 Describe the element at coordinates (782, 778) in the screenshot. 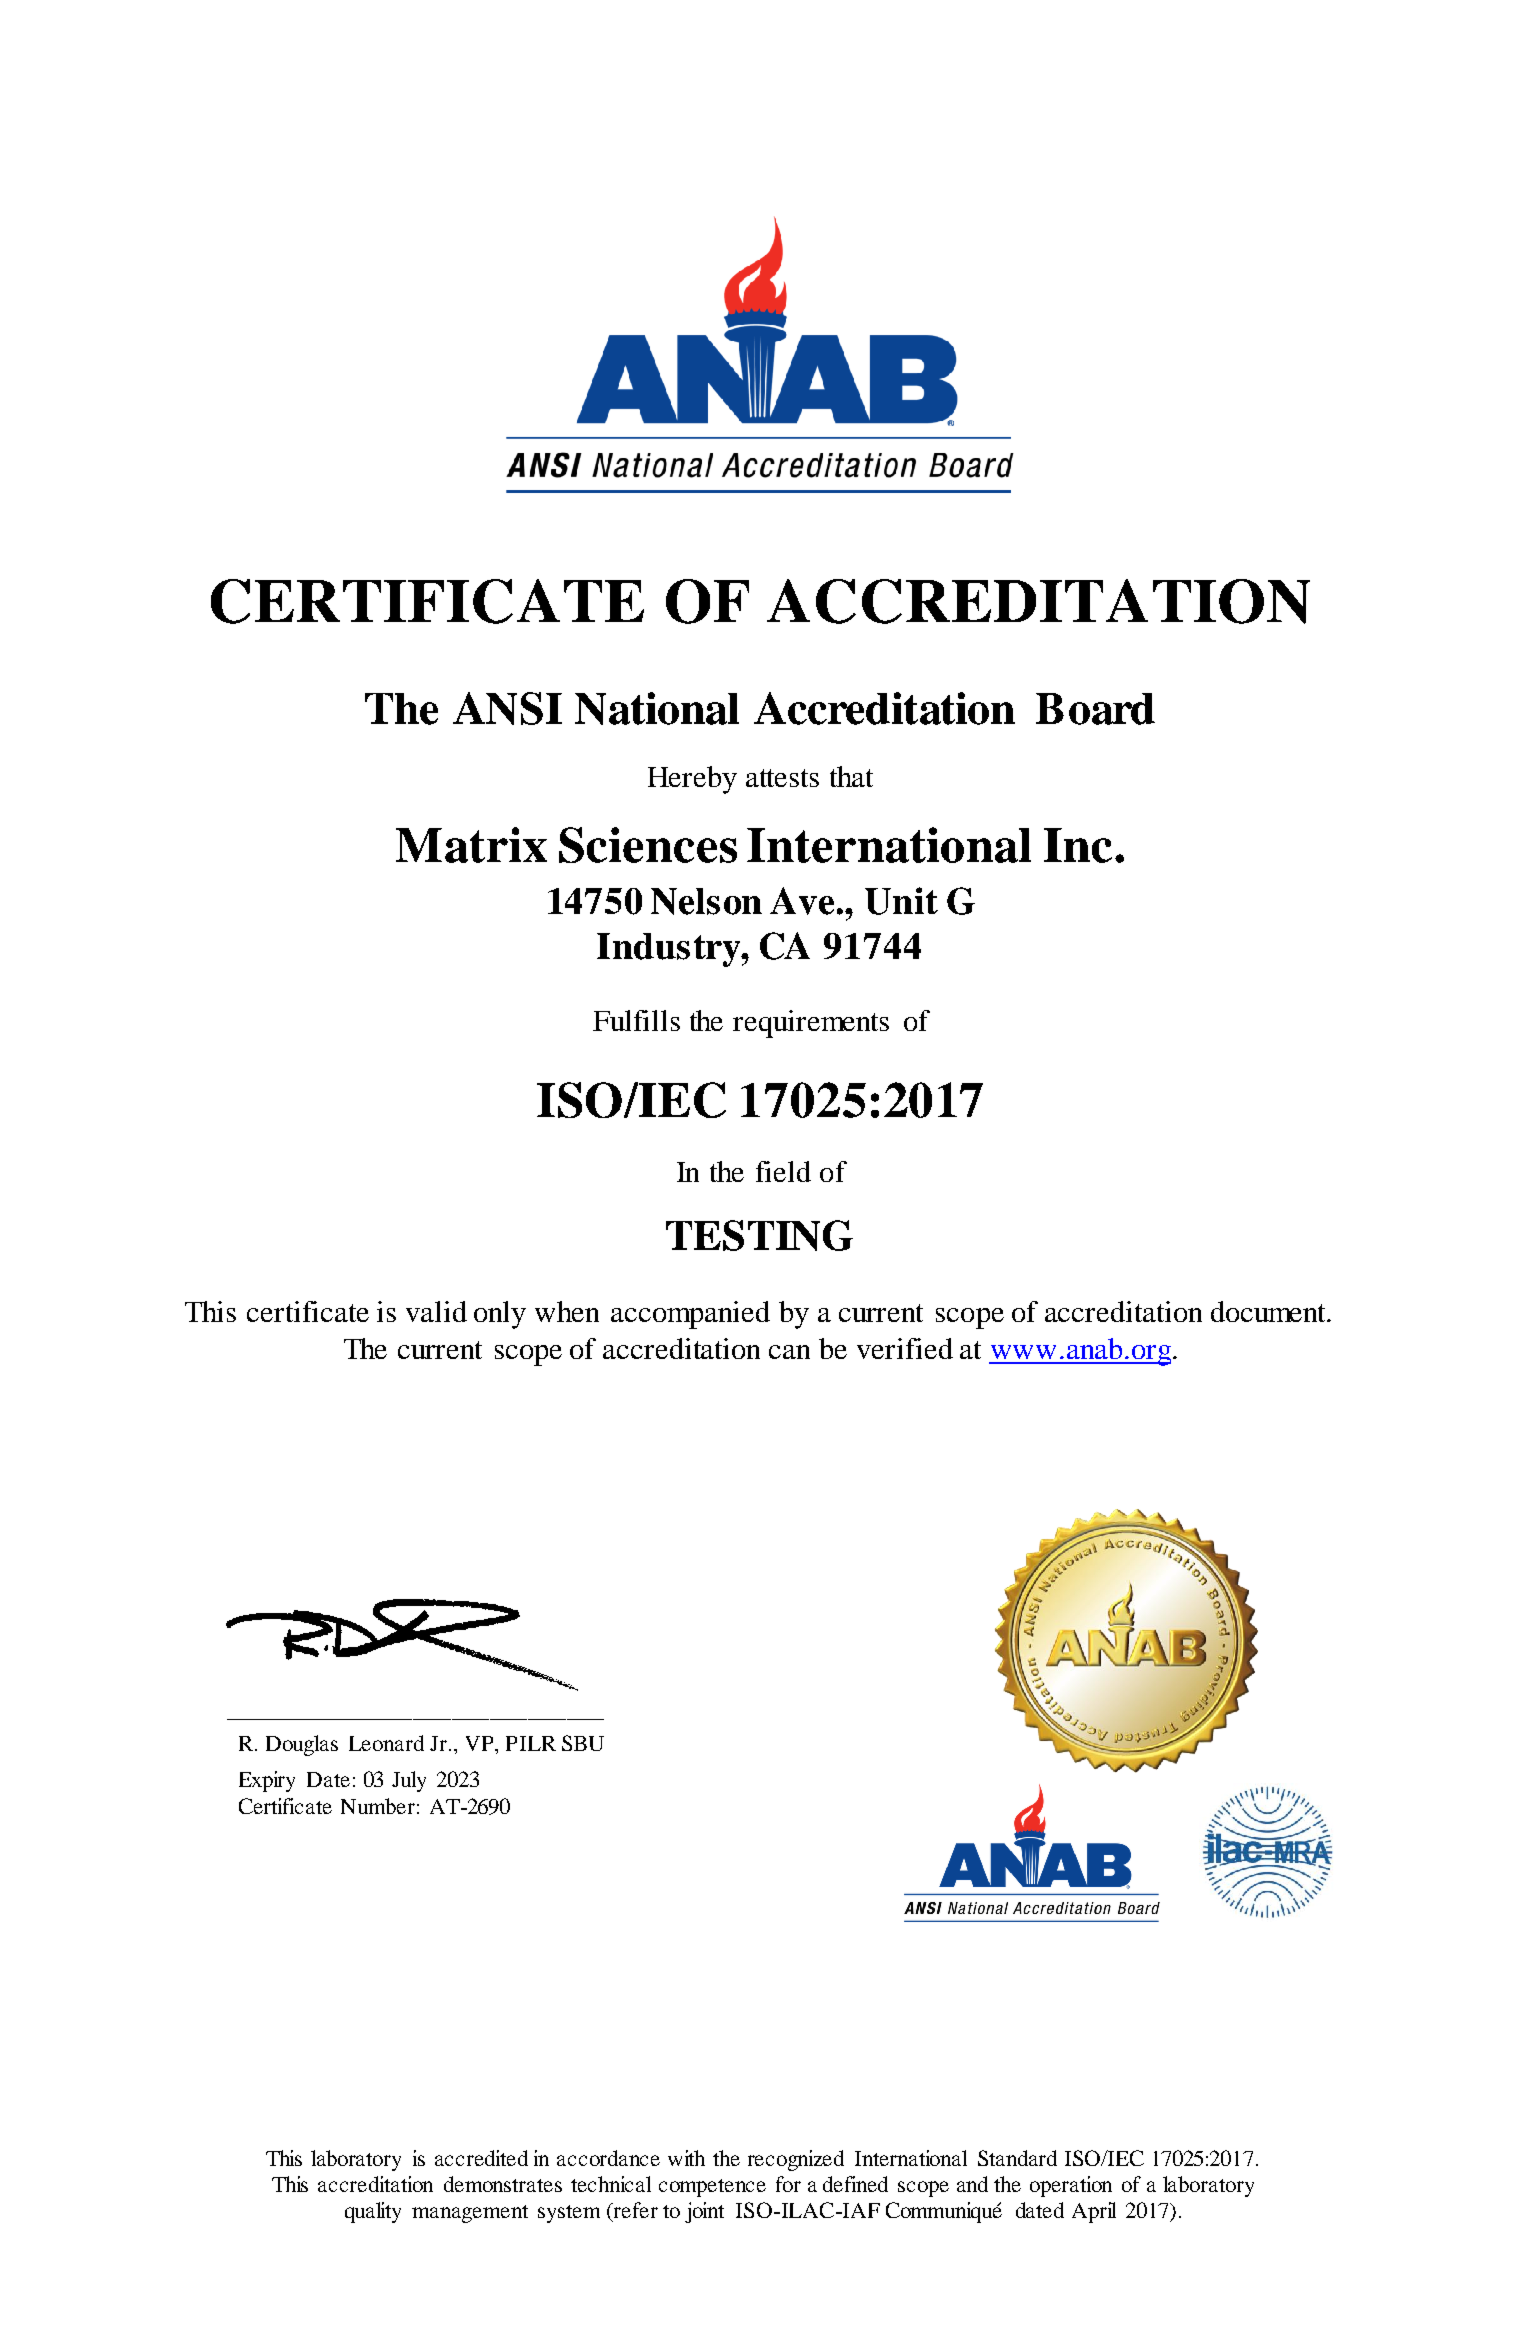

I see `attests` at that location.
